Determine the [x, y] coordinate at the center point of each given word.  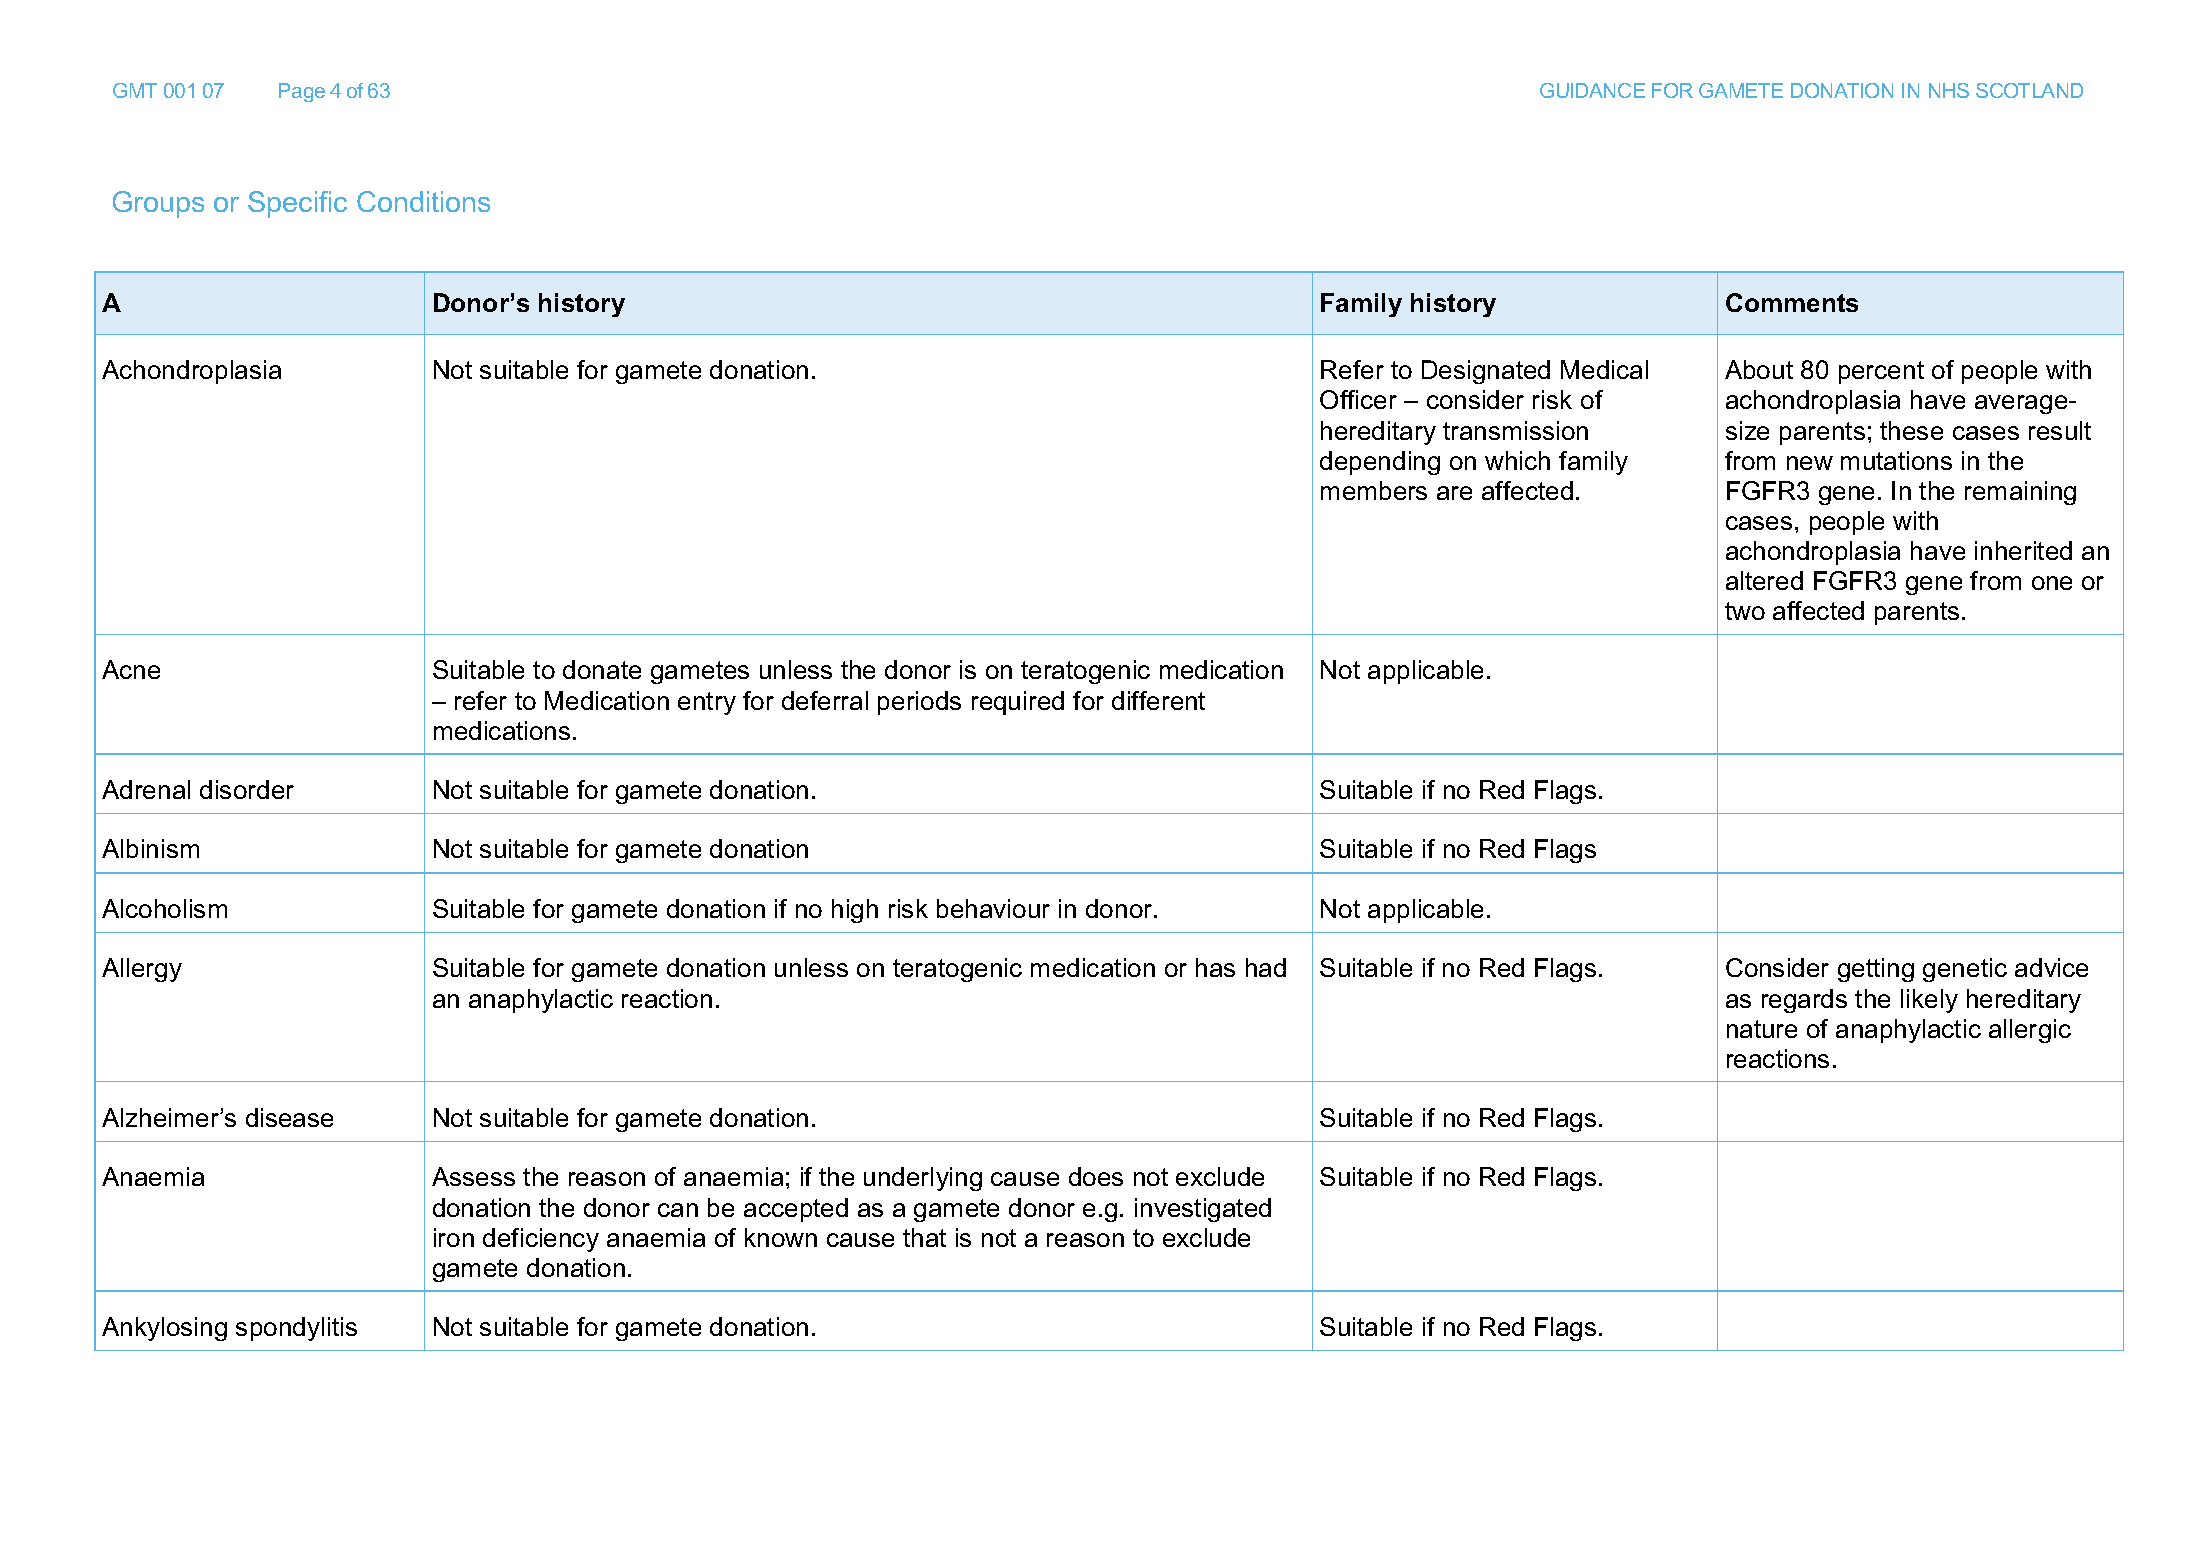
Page [302, 92]
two [1745, 611]
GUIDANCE [1592, 90]
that [924, 1237]
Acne [131, 669]
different [1158, 700]
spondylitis [296, 1329]
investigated [1203, 1210]
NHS [1949, 90]
